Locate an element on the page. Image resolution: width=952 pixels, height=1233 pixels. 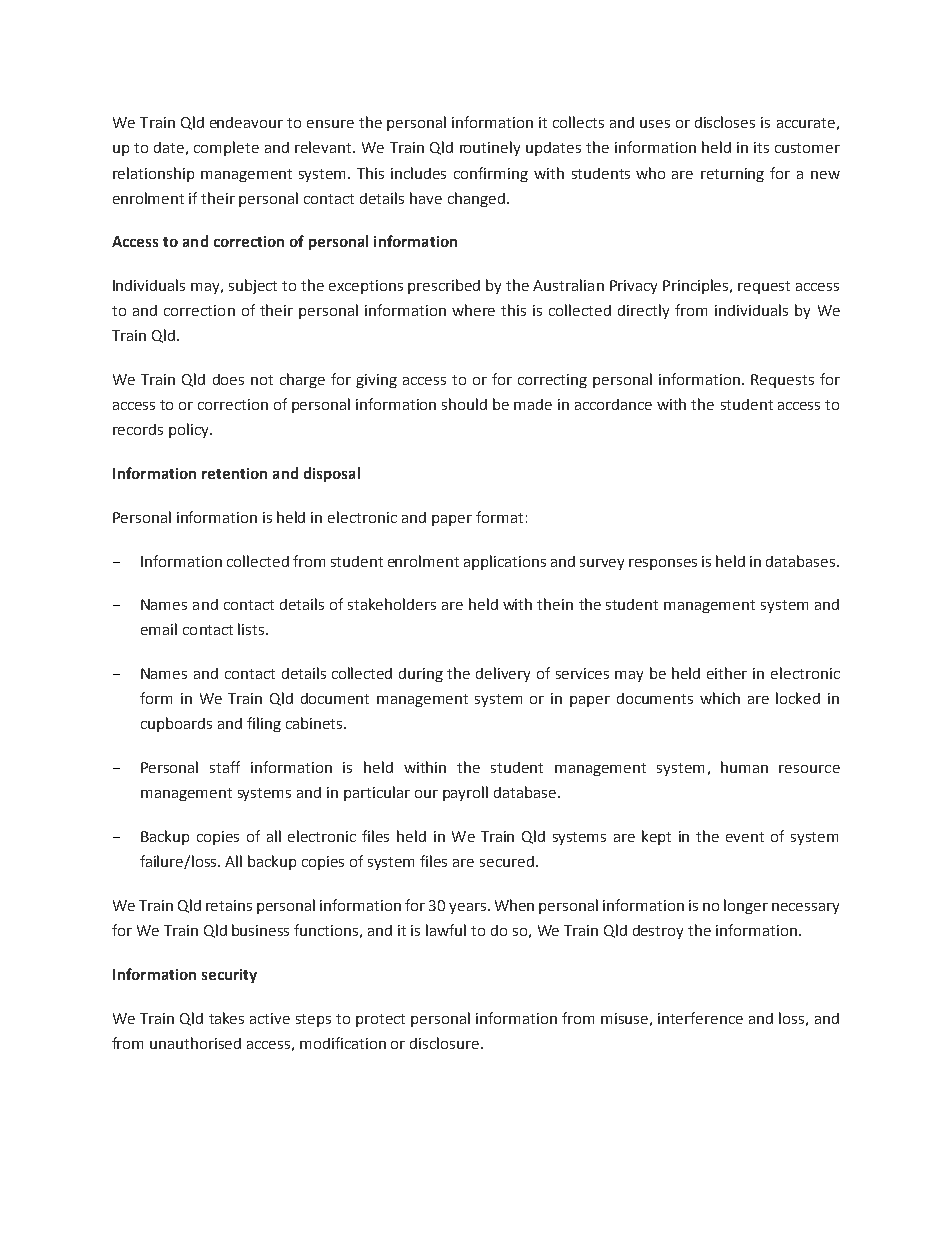
does is located at coordinates (228, 379).
